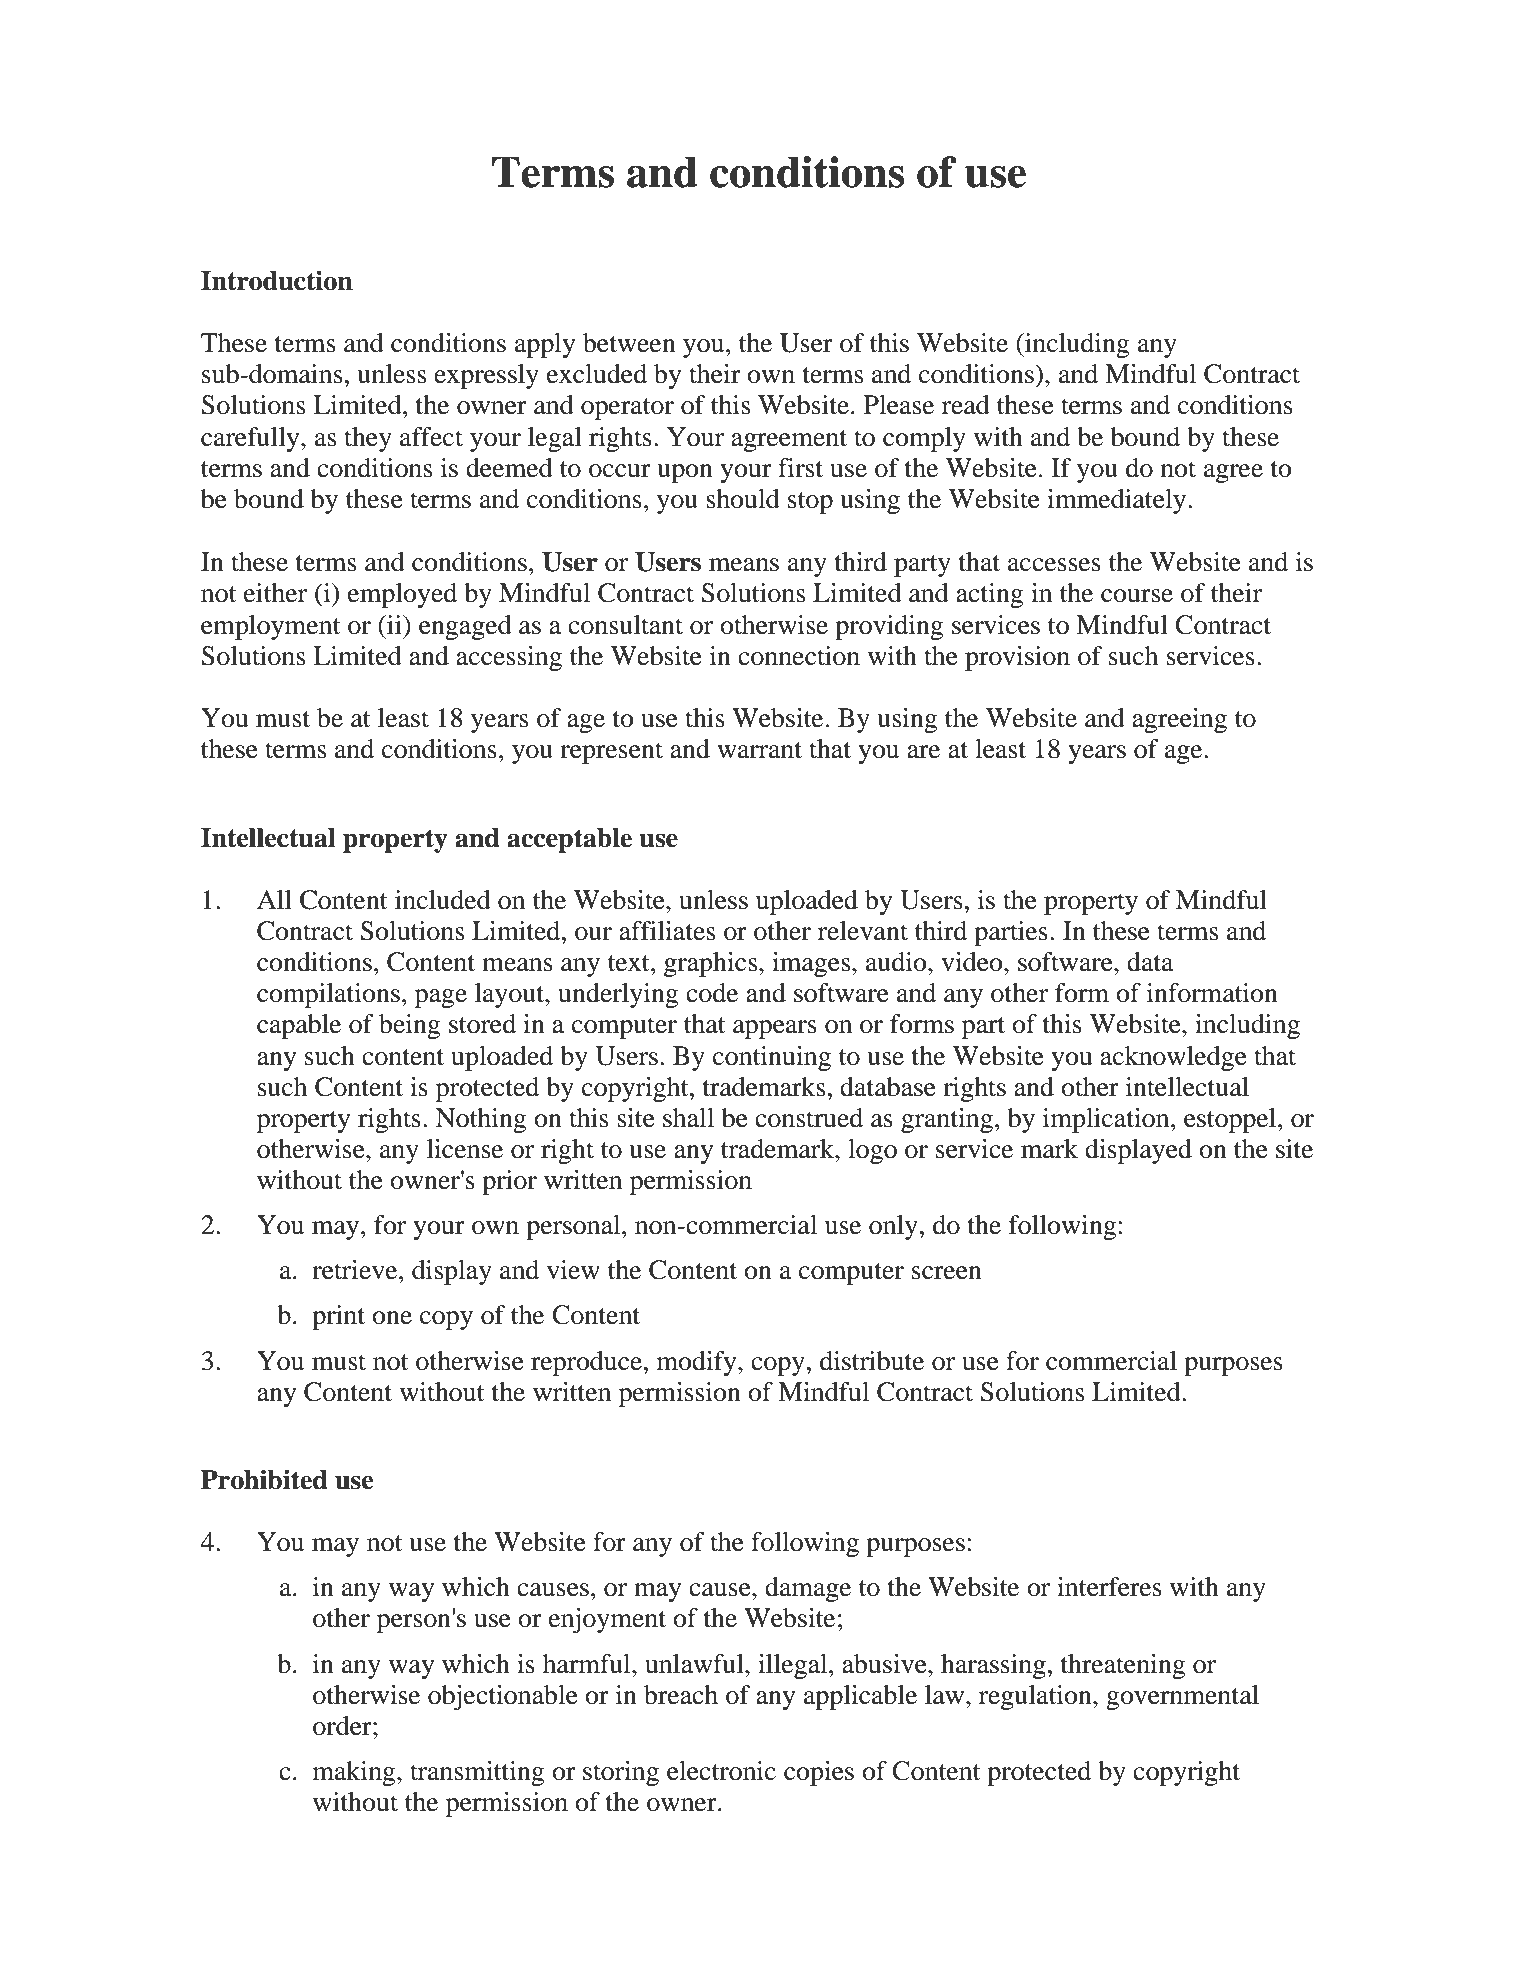 The image size is (1518, 1964). I want to click on modify, so click(698, 1363).
